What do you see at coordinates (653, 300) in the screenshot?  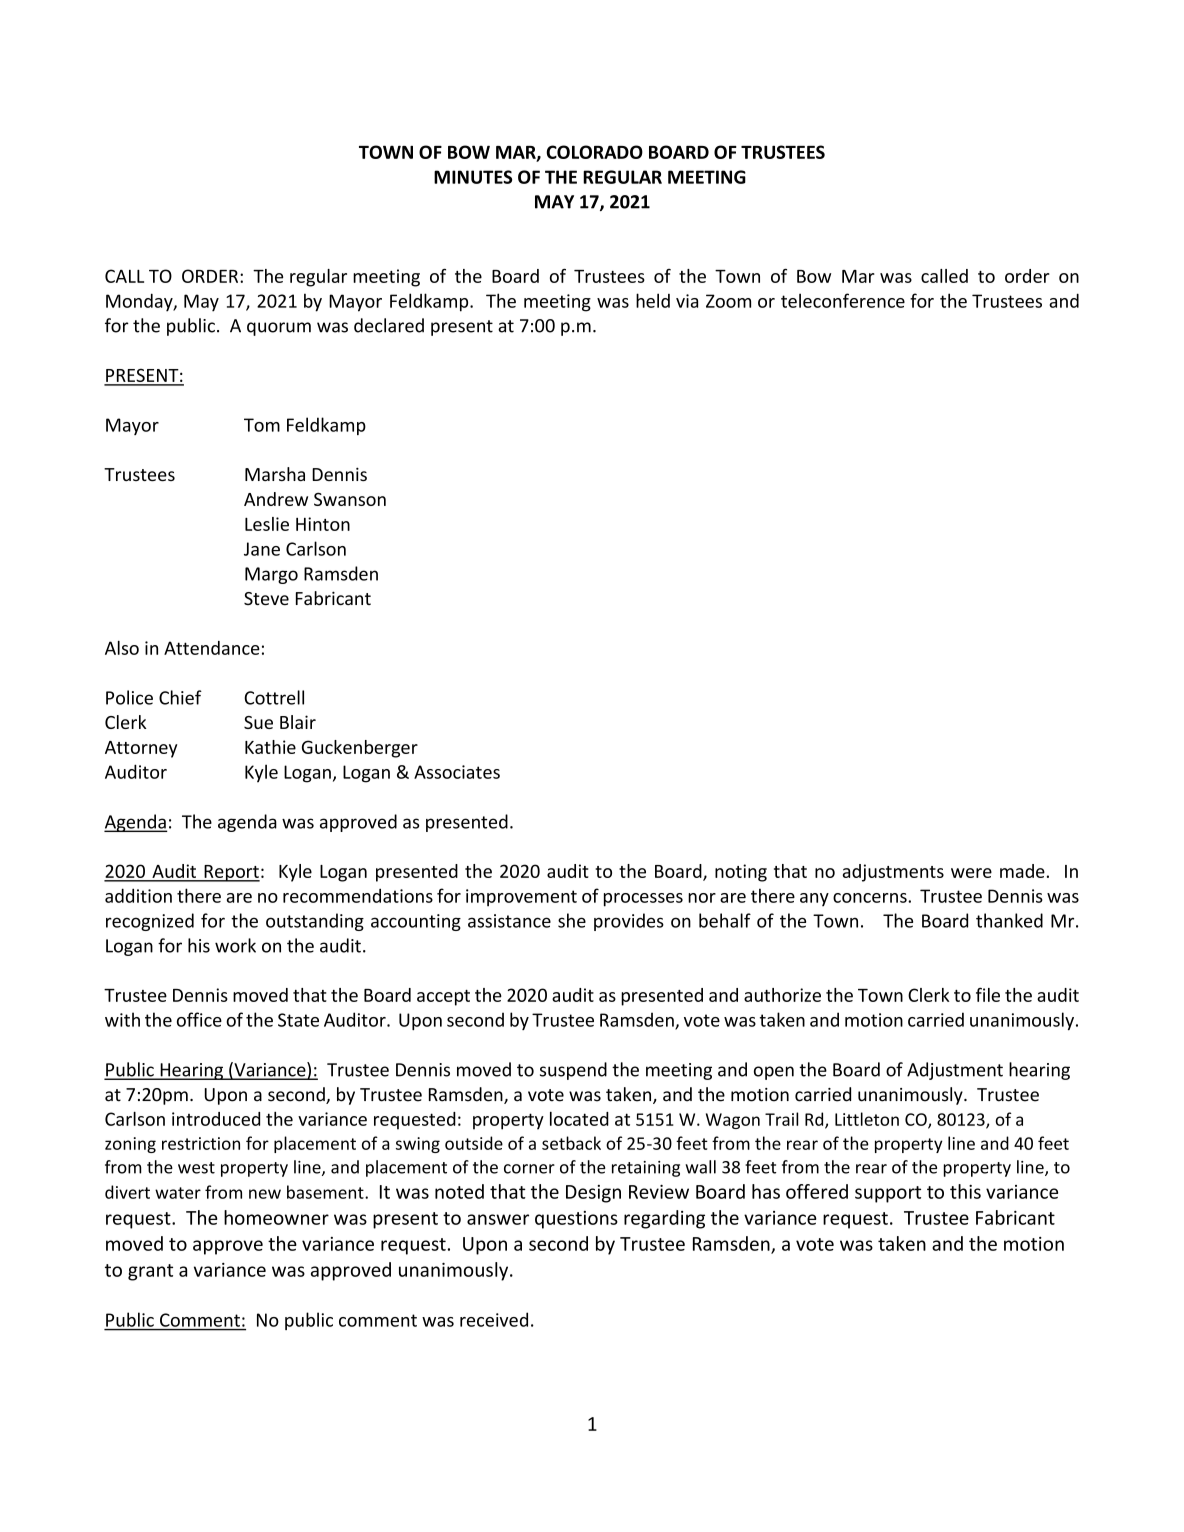 I see `held` at bounding box center [653, 300].
